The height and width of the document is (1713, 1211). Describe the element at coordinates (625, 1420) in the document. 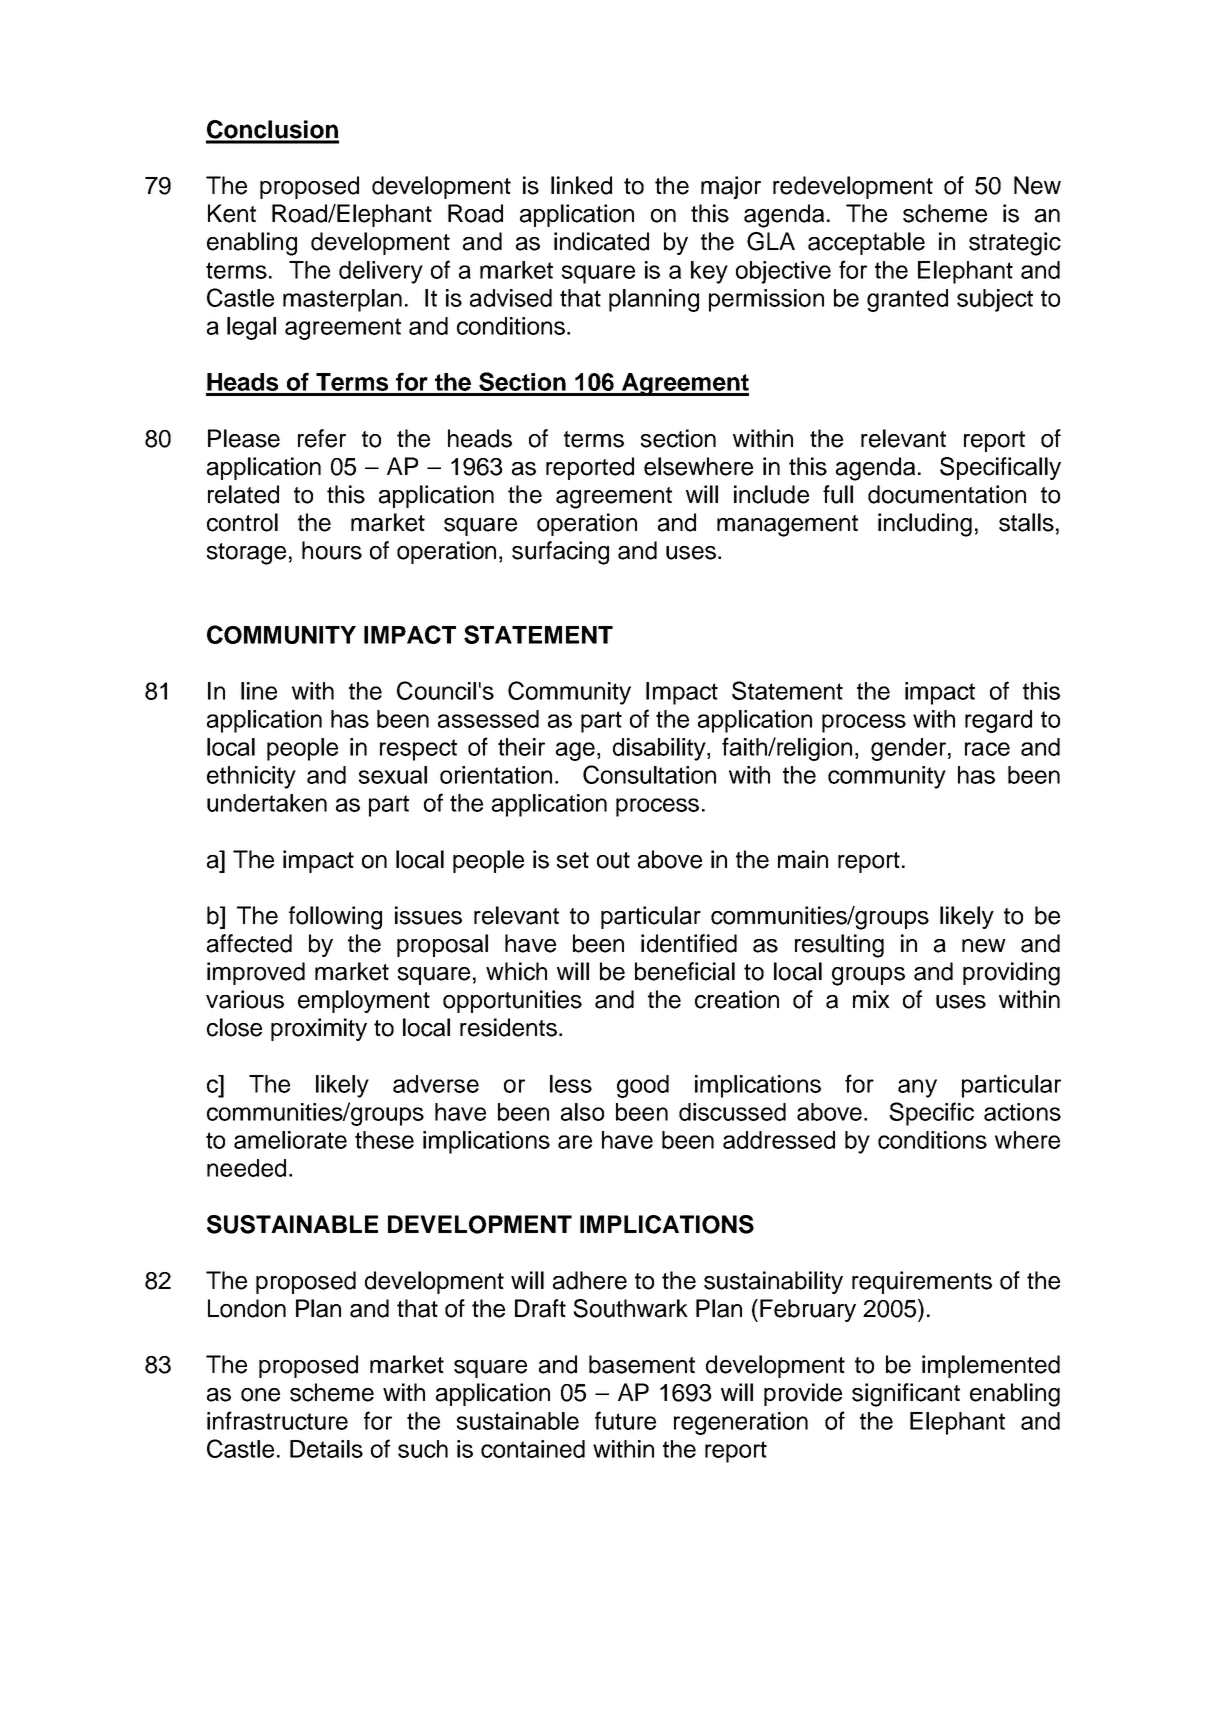

I see `future` at that location.
